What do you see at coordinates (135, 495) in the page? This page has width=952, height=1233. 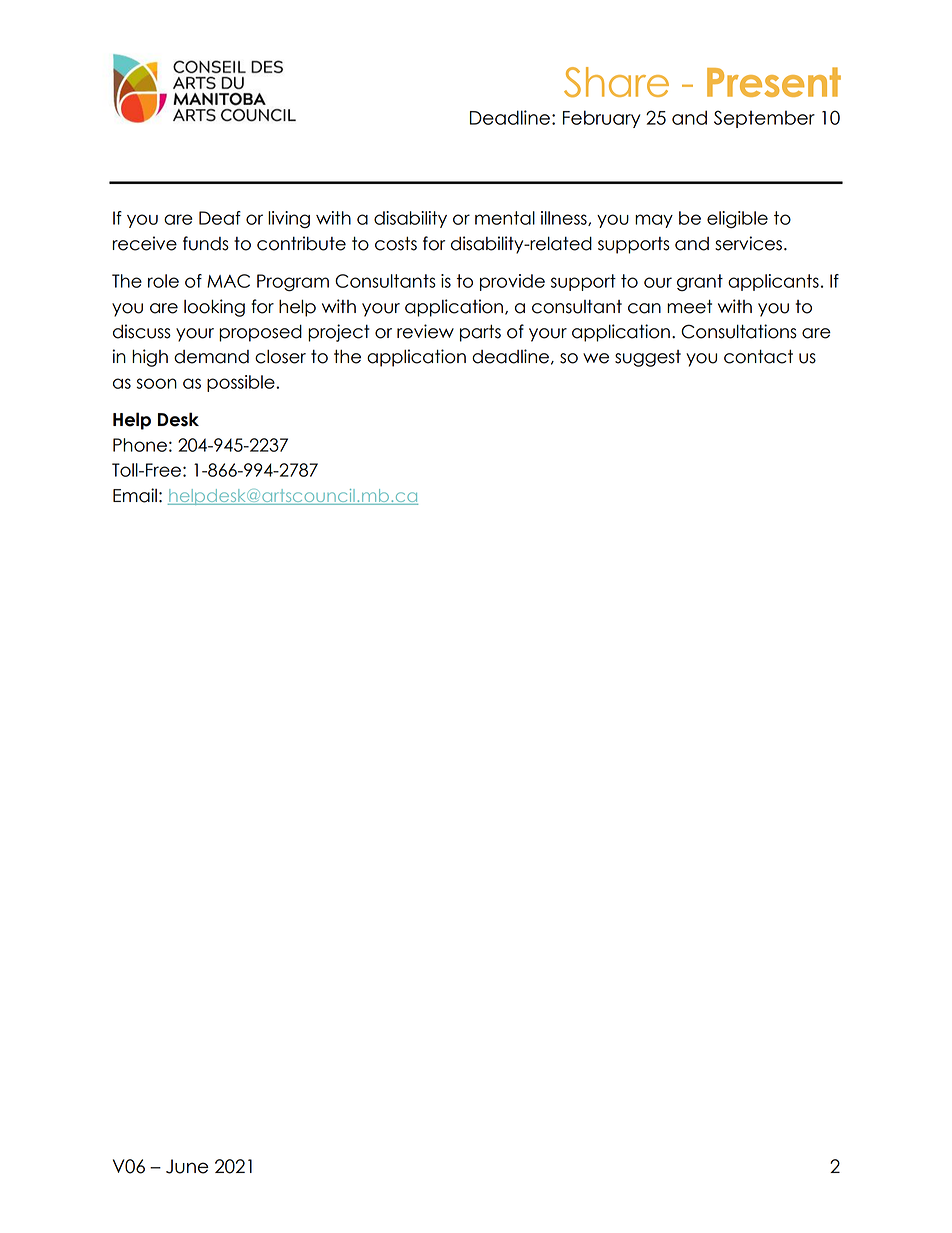 I see `Email` at bounding box center [135, 495].
